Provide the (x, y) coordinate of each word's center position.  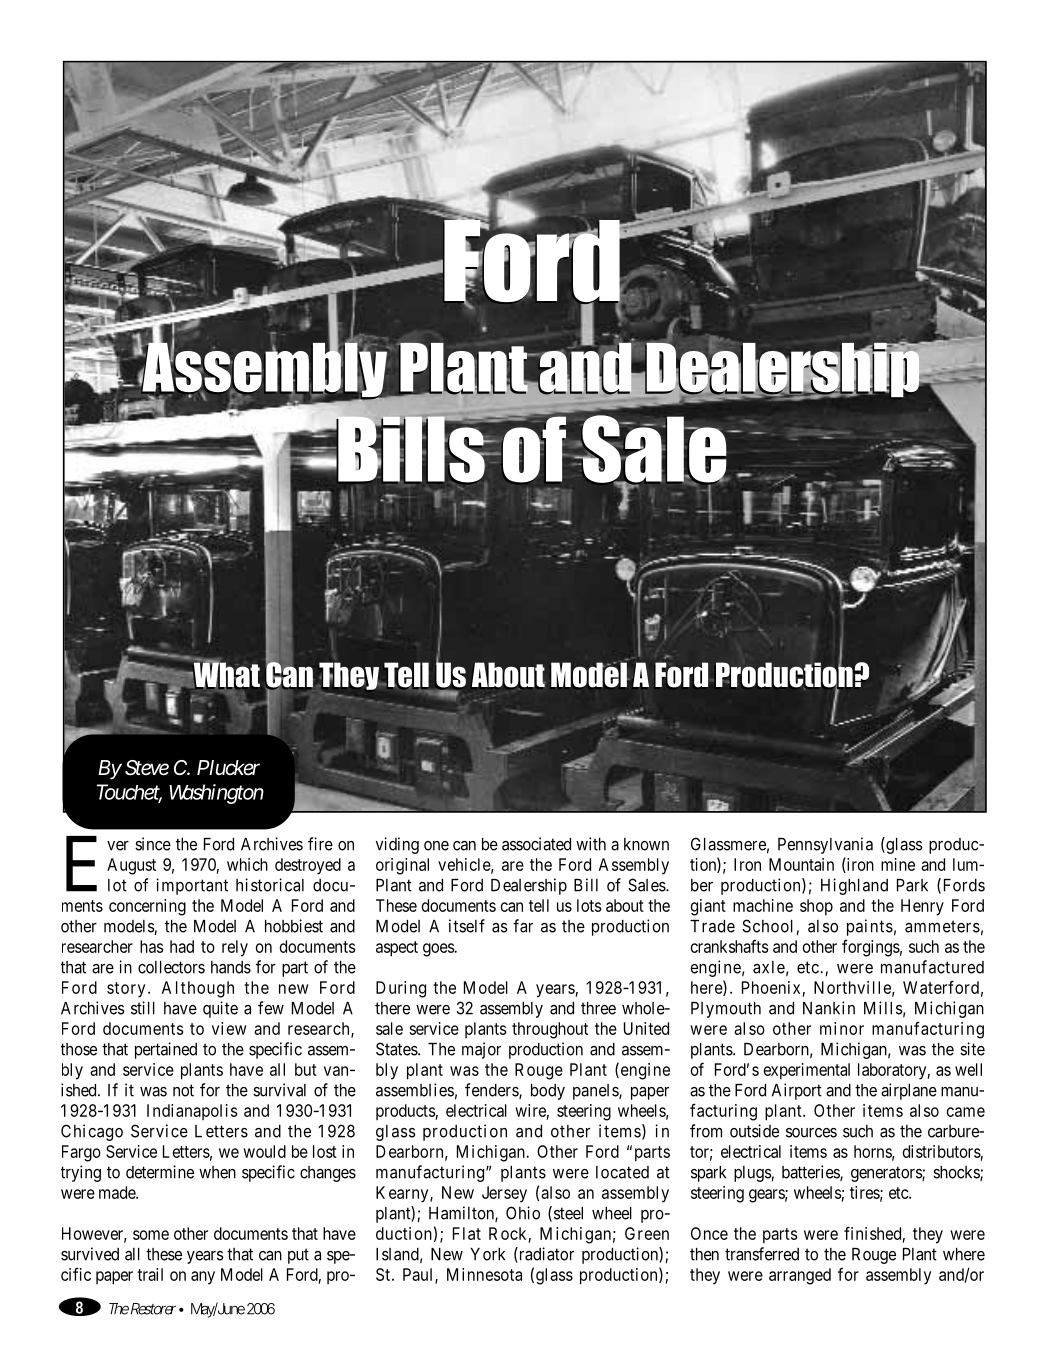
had (182, 946)
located (622, 1172)
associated (536, 844)
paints (870, 927)
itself (467, 926)
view (229, 1028)
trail (150, 1274)
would (264, 1151)
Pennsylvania (825, 845)
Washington (216, 794)
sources (811, 1133)
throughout (550, 1030)
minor (842, 1028)
